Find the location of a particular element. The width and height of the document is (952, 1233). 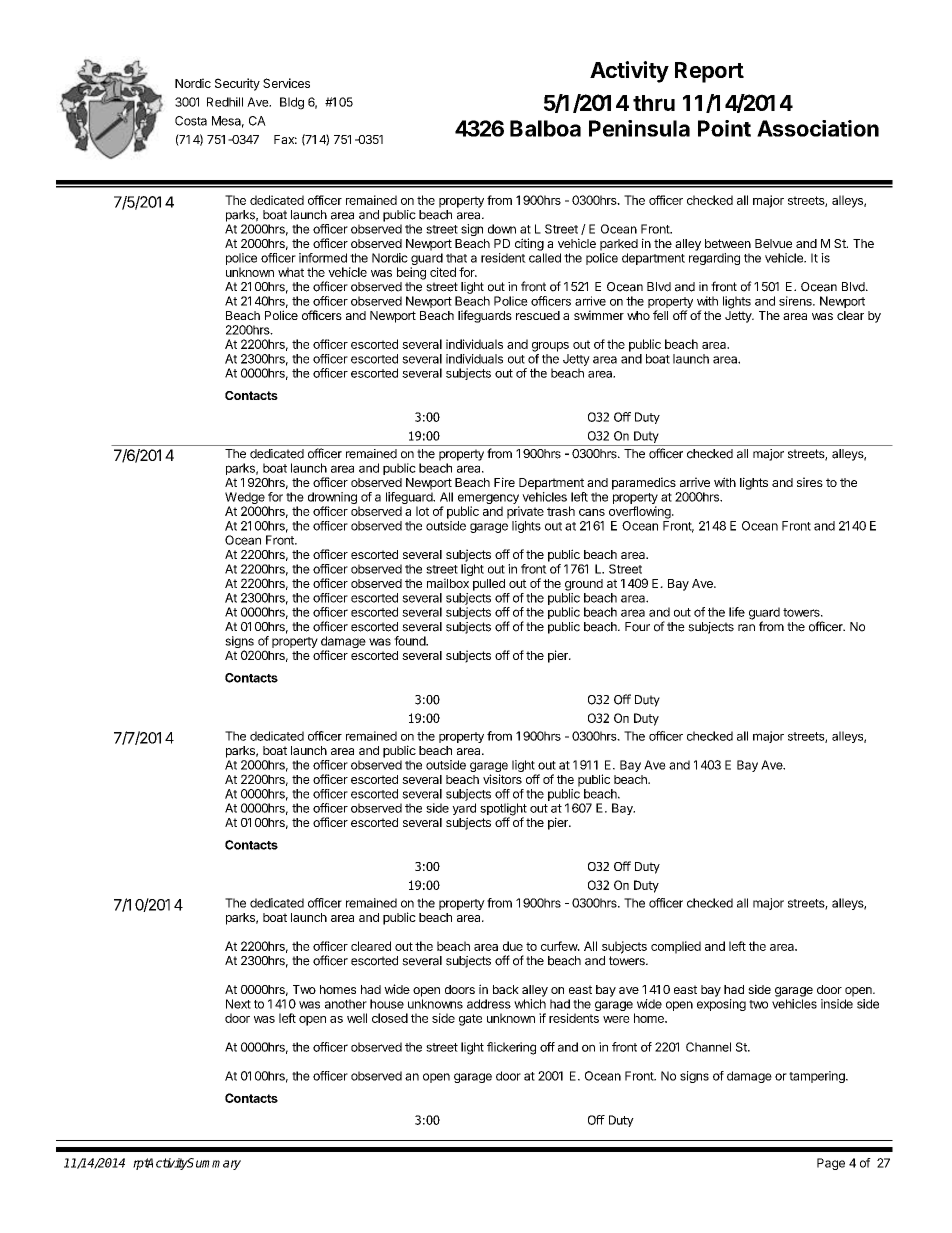

flickering is located at coordinates (511, 1048).
